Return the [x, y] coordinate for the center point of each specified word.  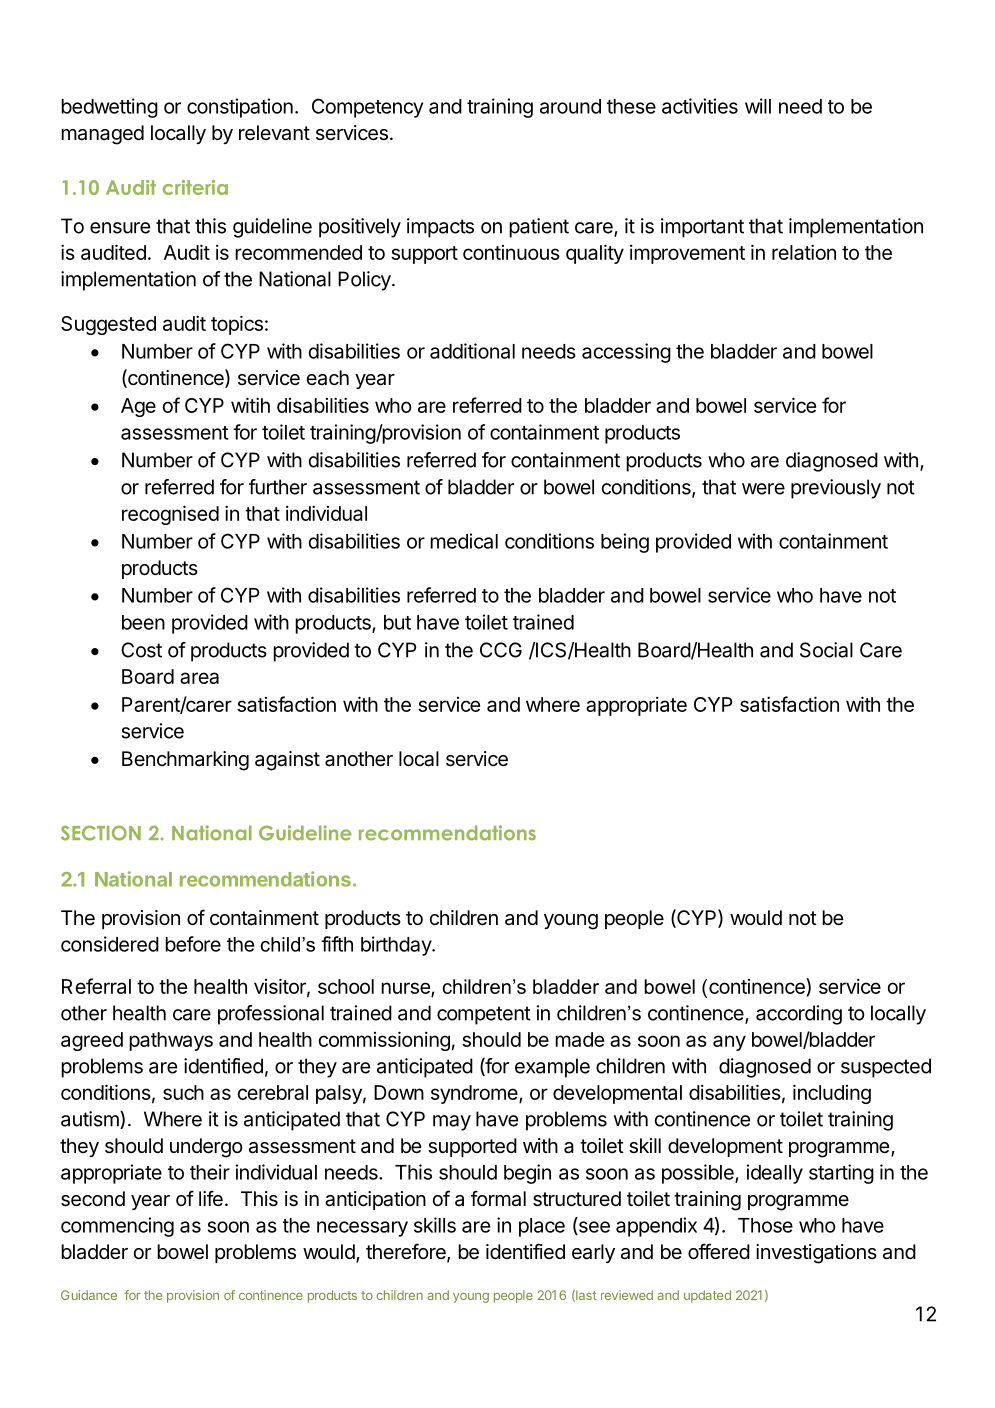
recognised [170, 515]
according [799, 1015]
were [763, 489]
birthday [397, 946]
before [193, 944]
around [570, 106]
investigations [816, 1254]
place [542, 1227]
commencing [117, 1227]
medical [464, 541]
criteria [195, 187]
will [758, 106]
